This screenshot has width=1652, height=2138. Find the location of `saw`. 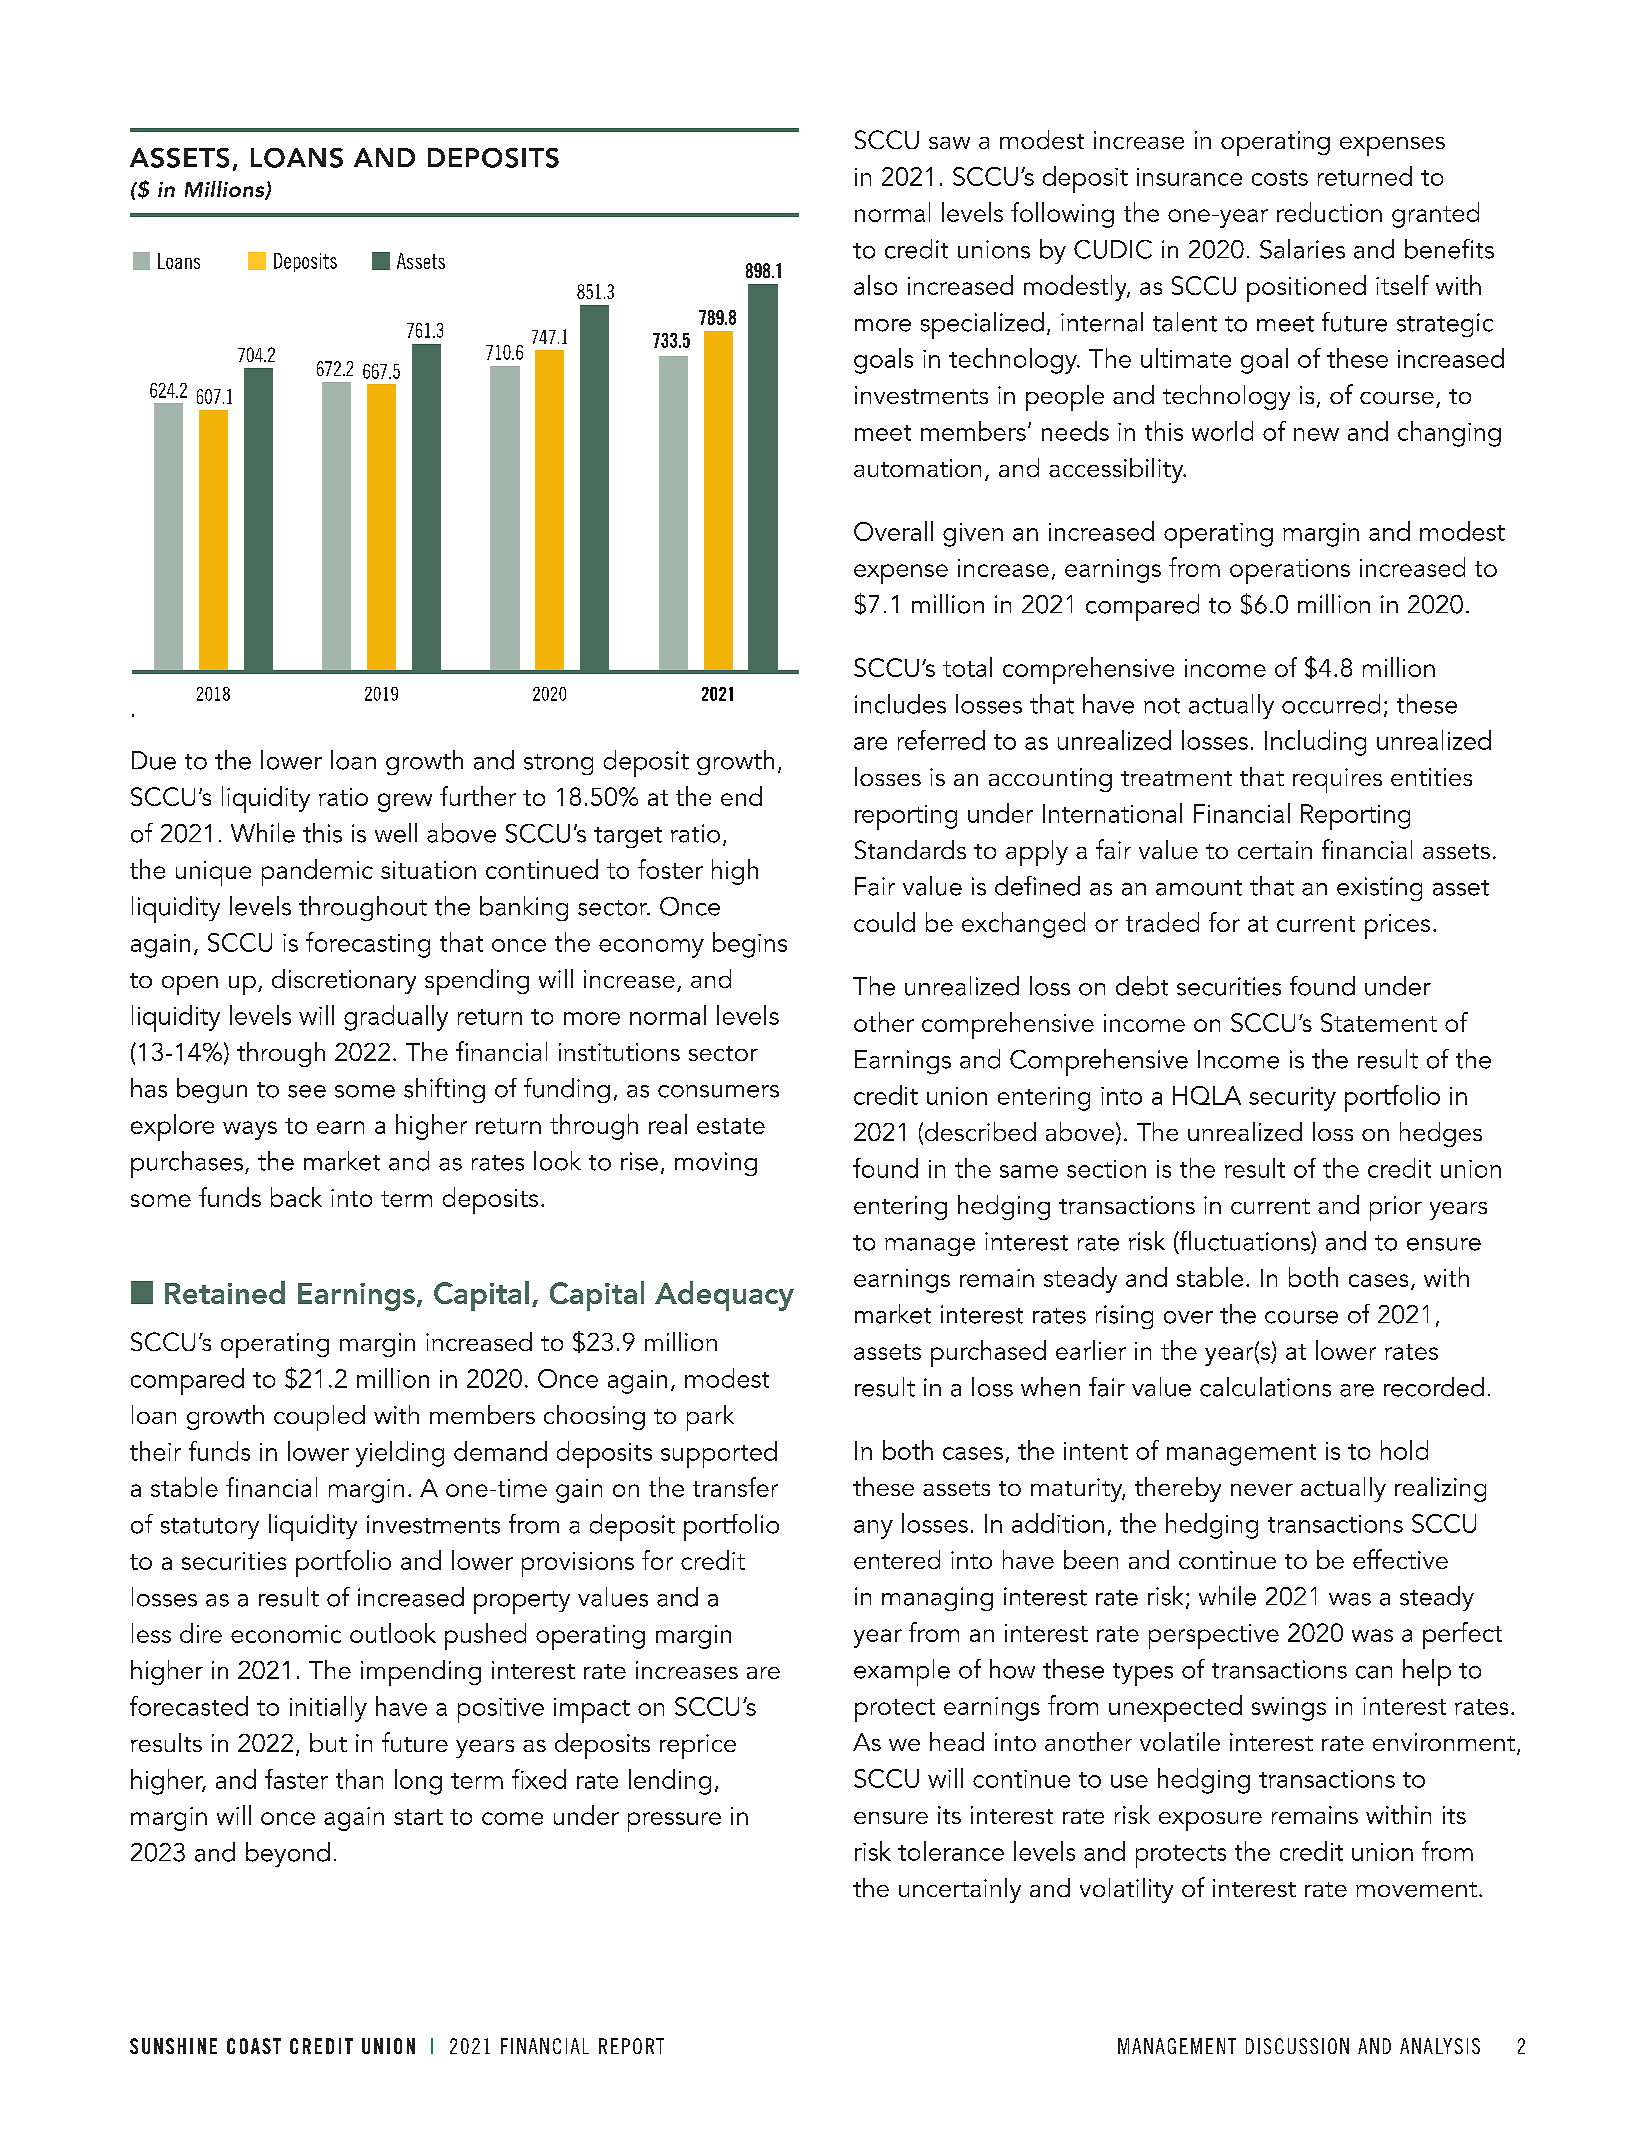

saw is located at coordinates (949, 143).
